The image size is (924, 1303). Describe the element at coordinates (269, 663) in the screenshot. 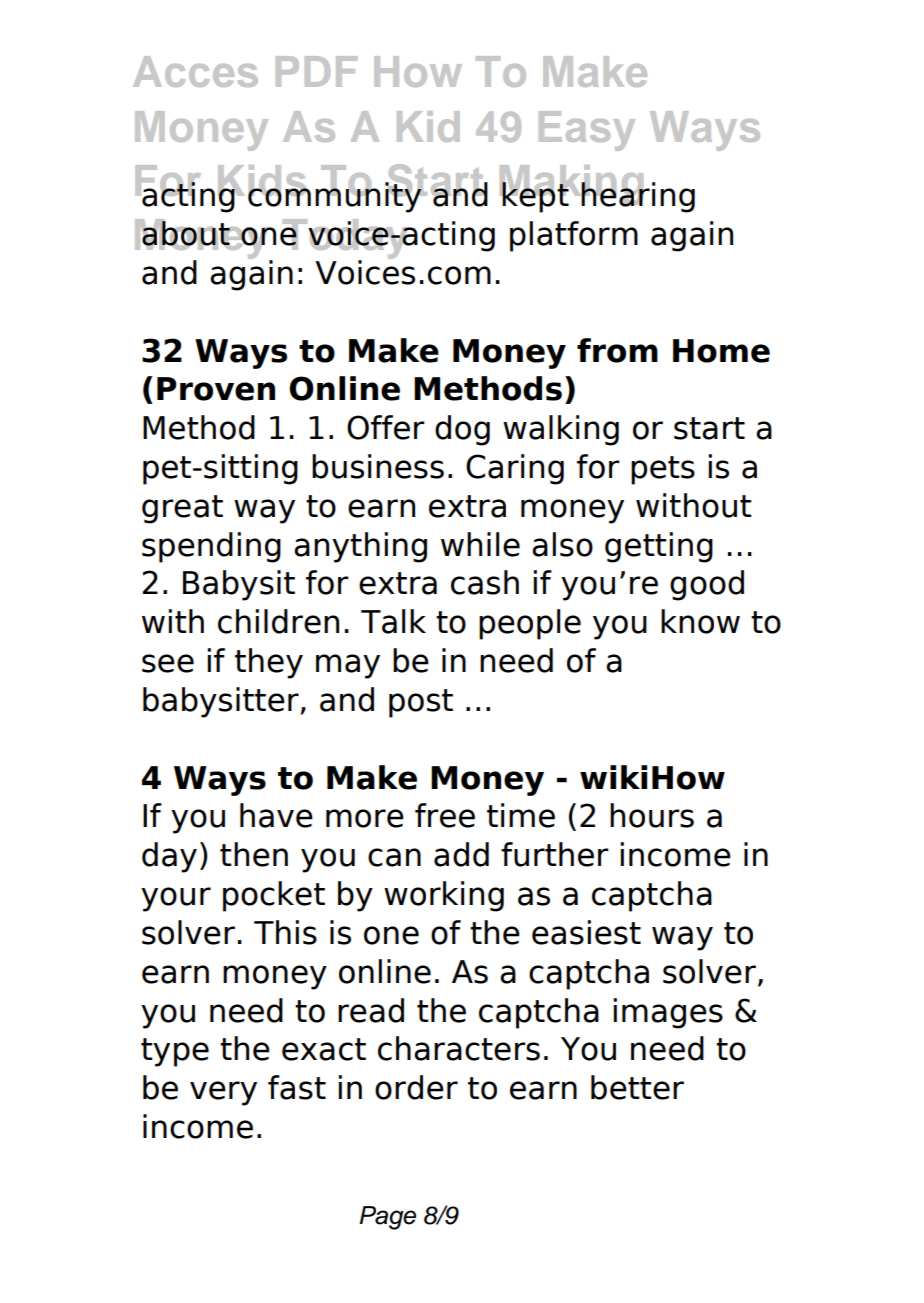

I see `they` at that location.
